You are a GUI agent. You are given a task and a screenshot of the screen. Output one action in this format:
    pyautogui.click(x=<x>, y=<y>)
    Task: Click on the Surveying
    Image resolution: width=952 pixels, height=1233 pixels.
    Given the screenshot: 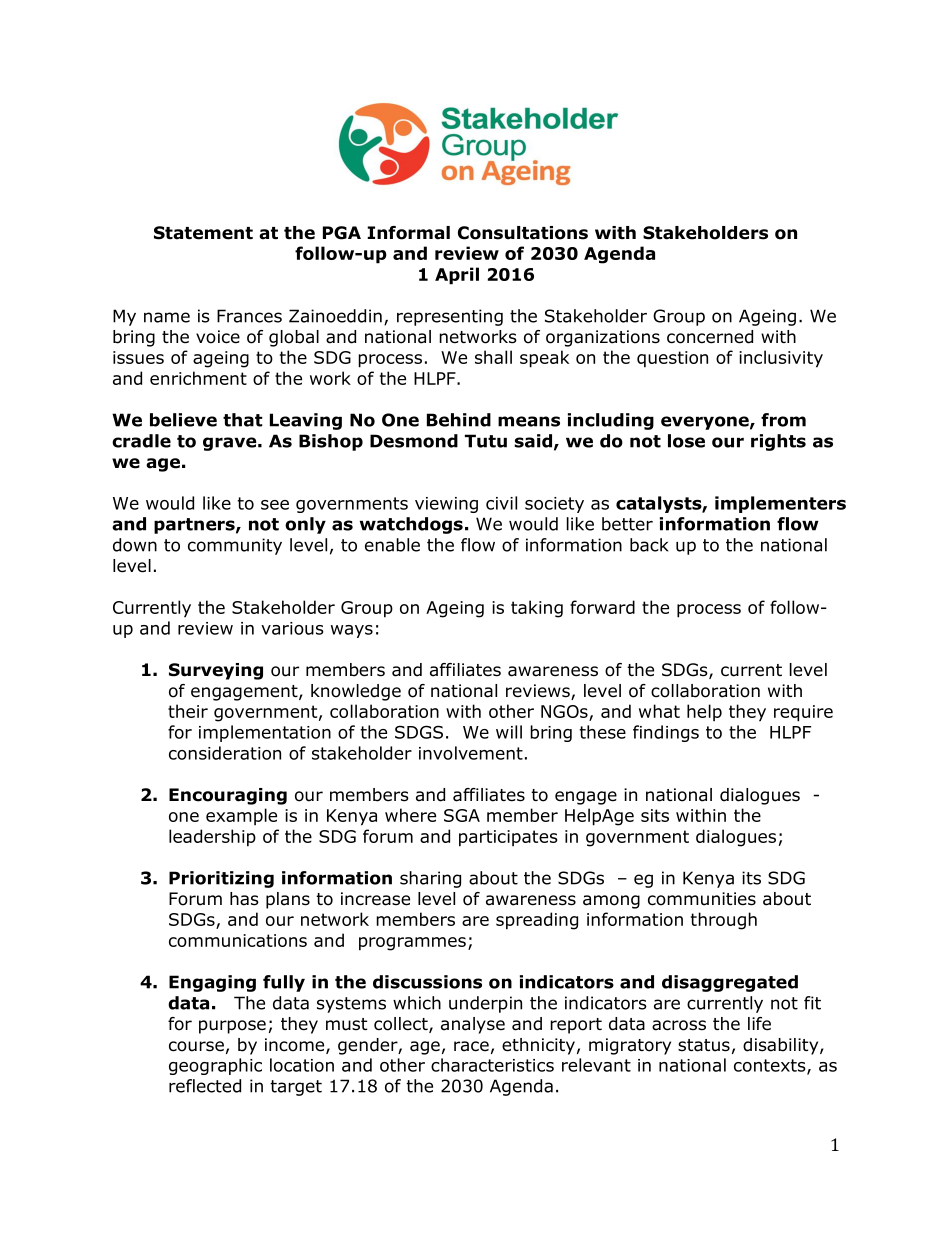 What is the action you would take?
    pyautogui.click(x=216, y=671)
